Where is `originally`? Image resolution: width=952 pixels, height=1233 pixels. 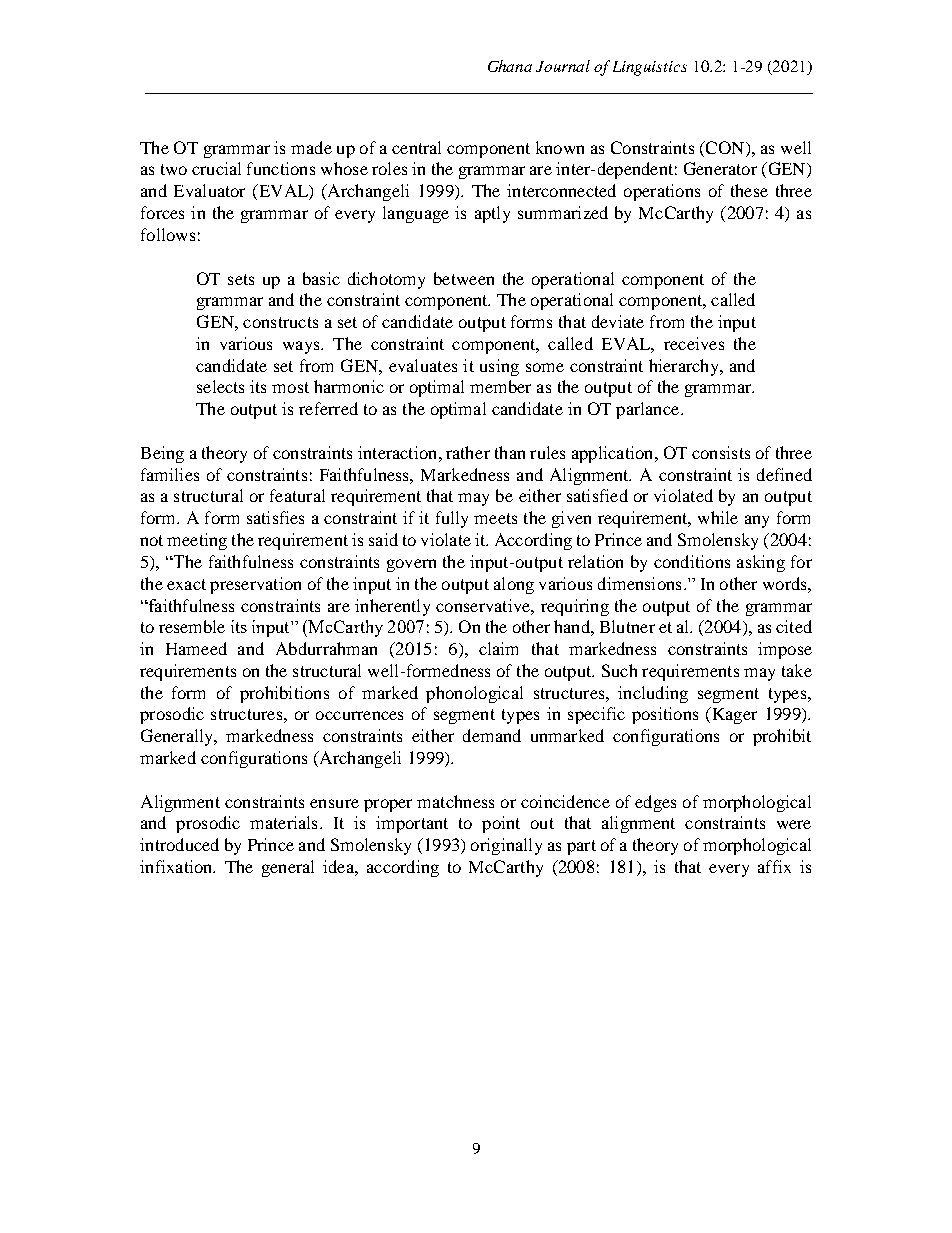
originally is located at coordinates (506, 846).
